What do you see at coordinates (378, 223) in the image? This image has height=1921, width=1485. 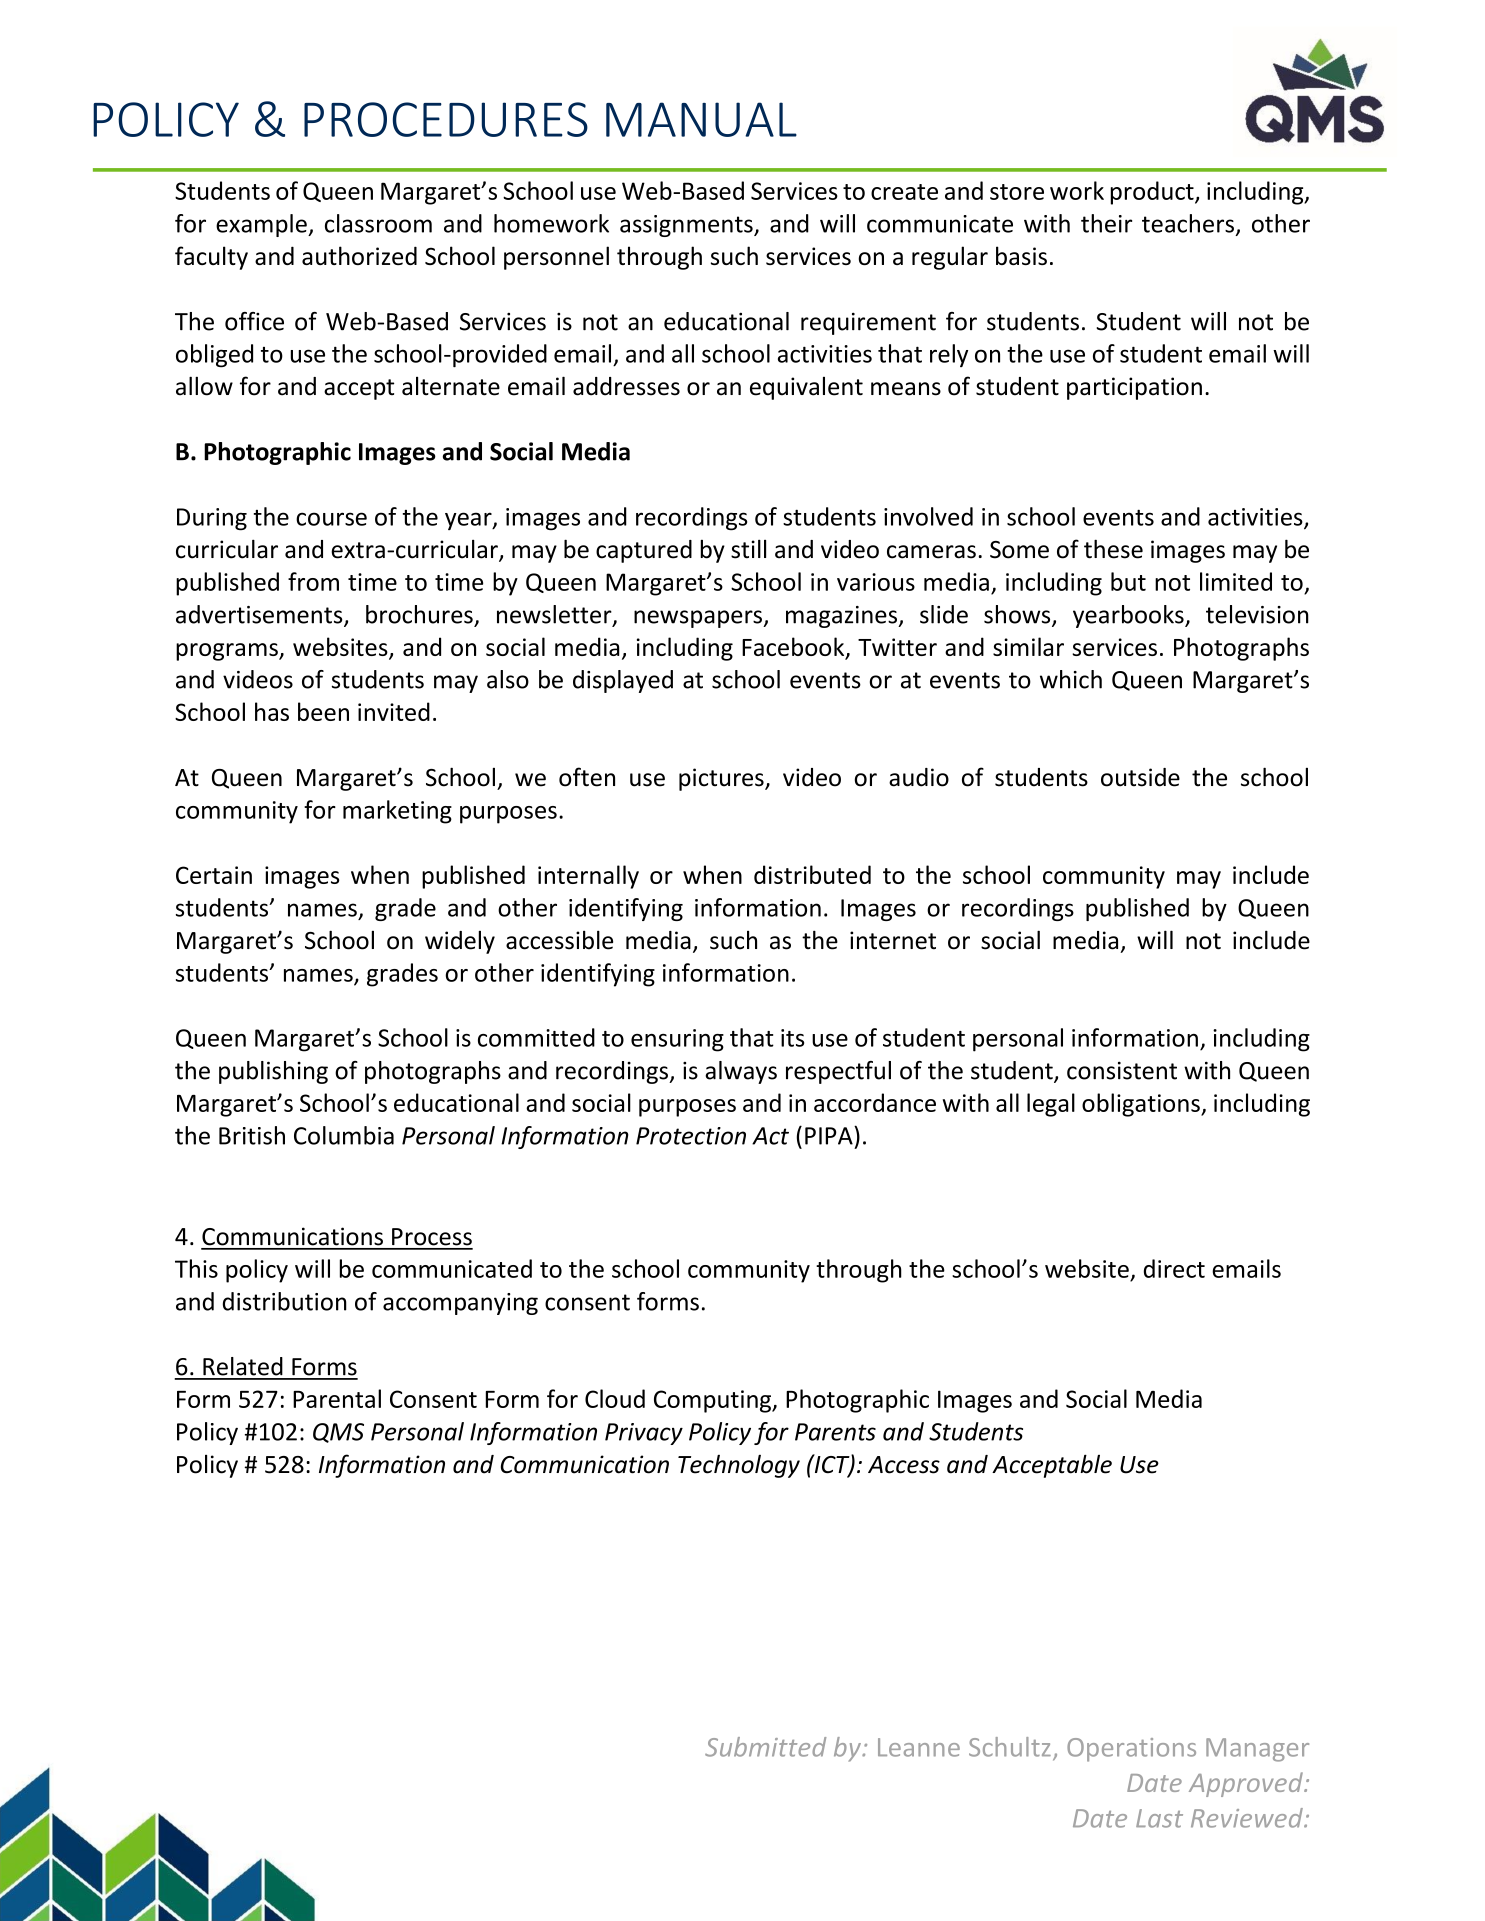 I see `classroom` at bounding box center [378, 223].
